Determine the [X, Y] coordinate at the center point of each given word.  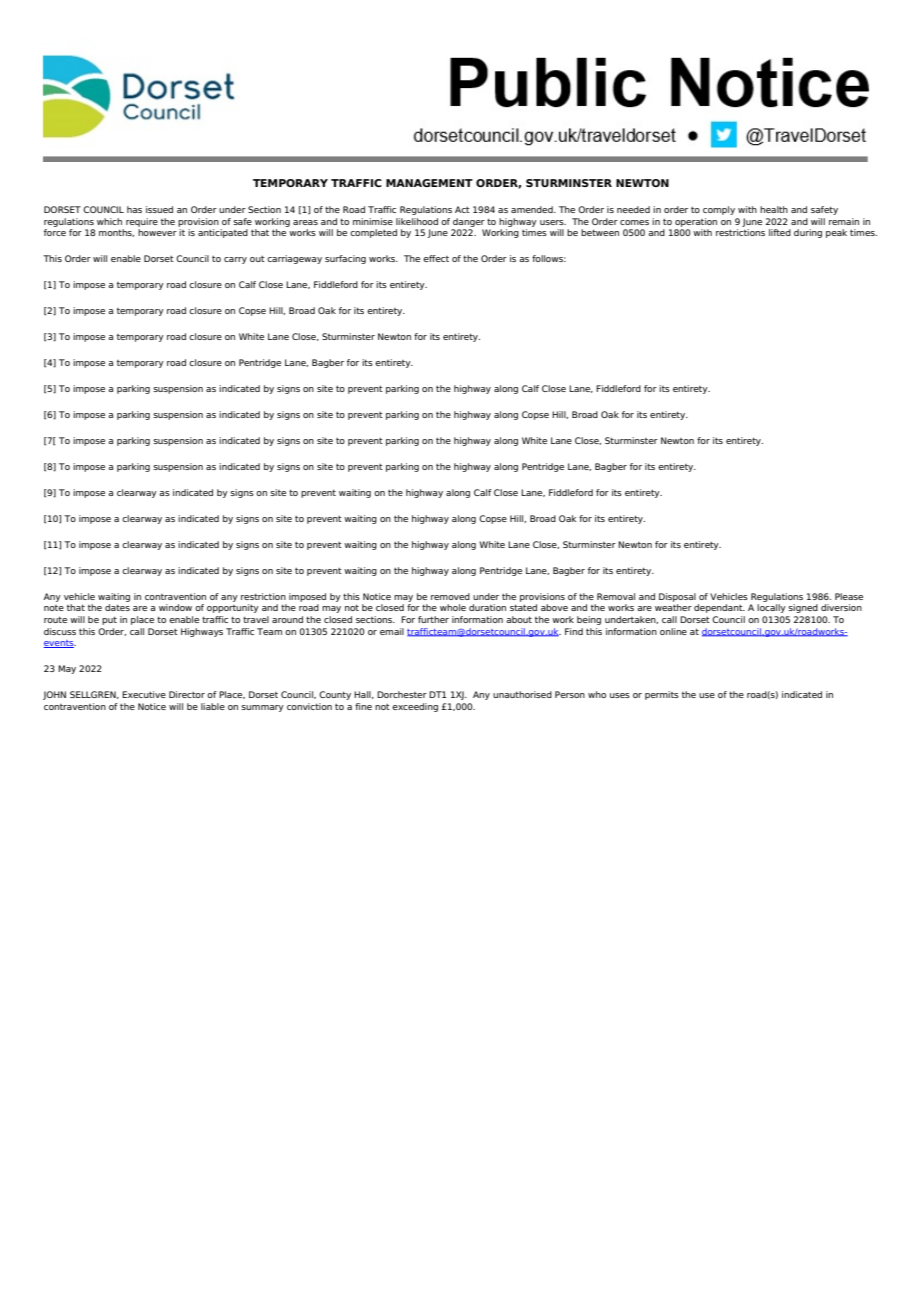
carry [235, 260]
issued [159, 209]
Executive [144, 694]
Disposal [677, 597]
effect [436, 258]
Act [462, 209]
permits [662, 695]
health [774, 209]
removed [450, 596]
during [808, 233]
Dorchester [402, 694]
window [175, 607]
